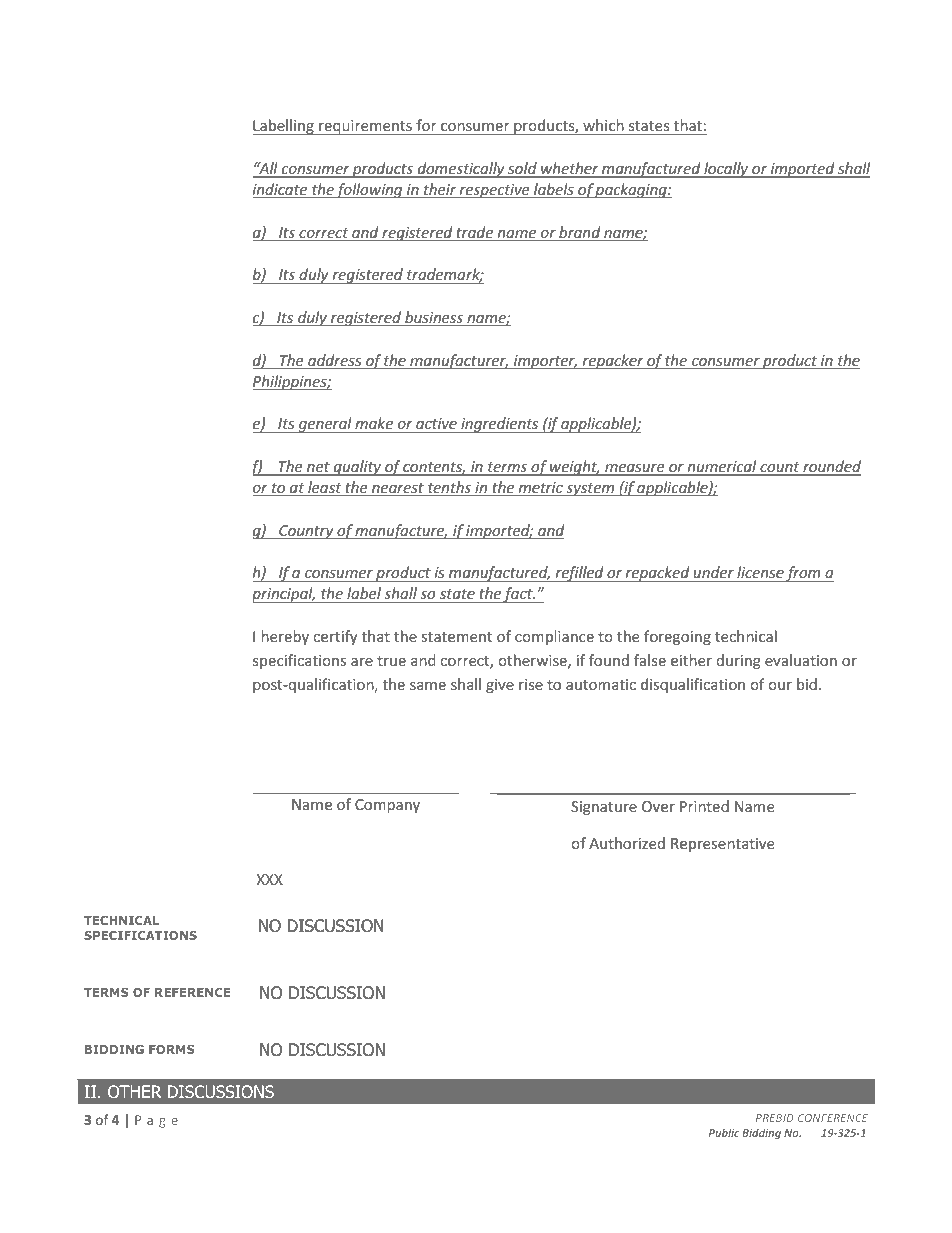  What do you see at coordinates (171, 1049) in the screenshot?
I see `FORMS` at bounding box center [171, 1049].
